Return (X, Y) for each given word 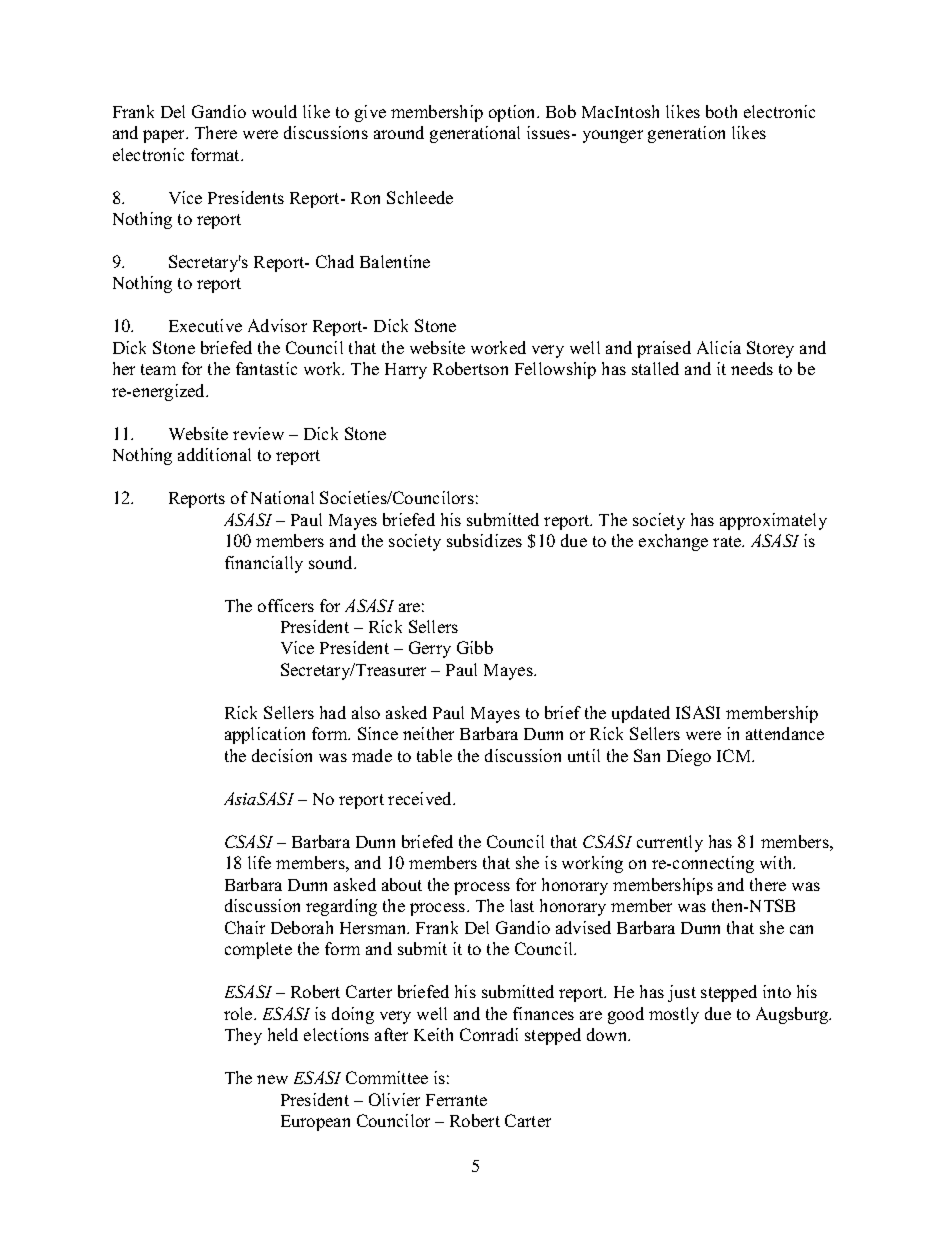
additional (214, 454)
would (274, 111)
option (513, 113)
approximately (773, 521)
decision (282, 755)
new (272, 1079)
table (434, 755)
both (721, 111)
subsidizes (484, 540)
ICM (735, 755)
